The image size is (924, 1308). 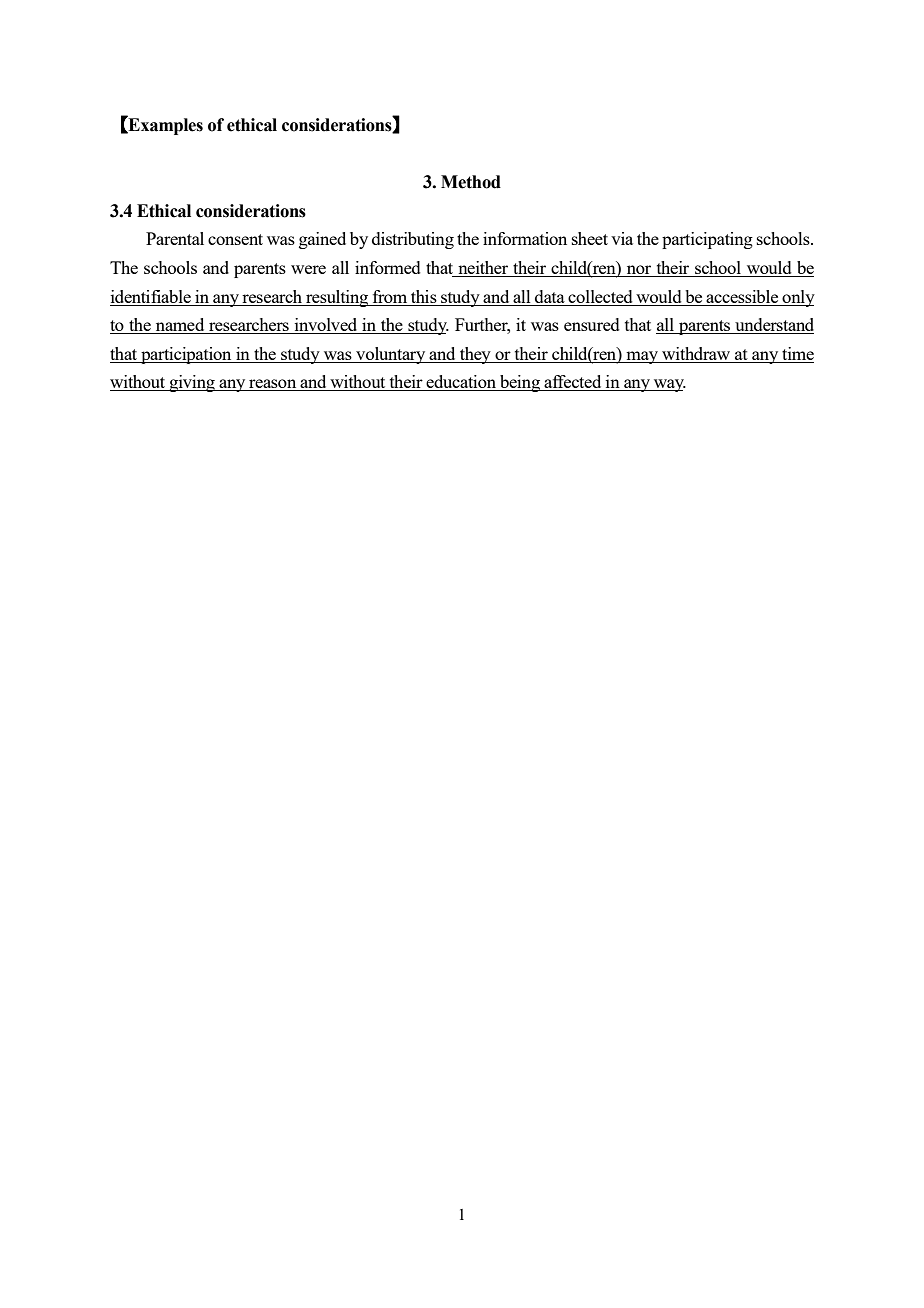 I want to click on participating, so click(x=707, y=240).
